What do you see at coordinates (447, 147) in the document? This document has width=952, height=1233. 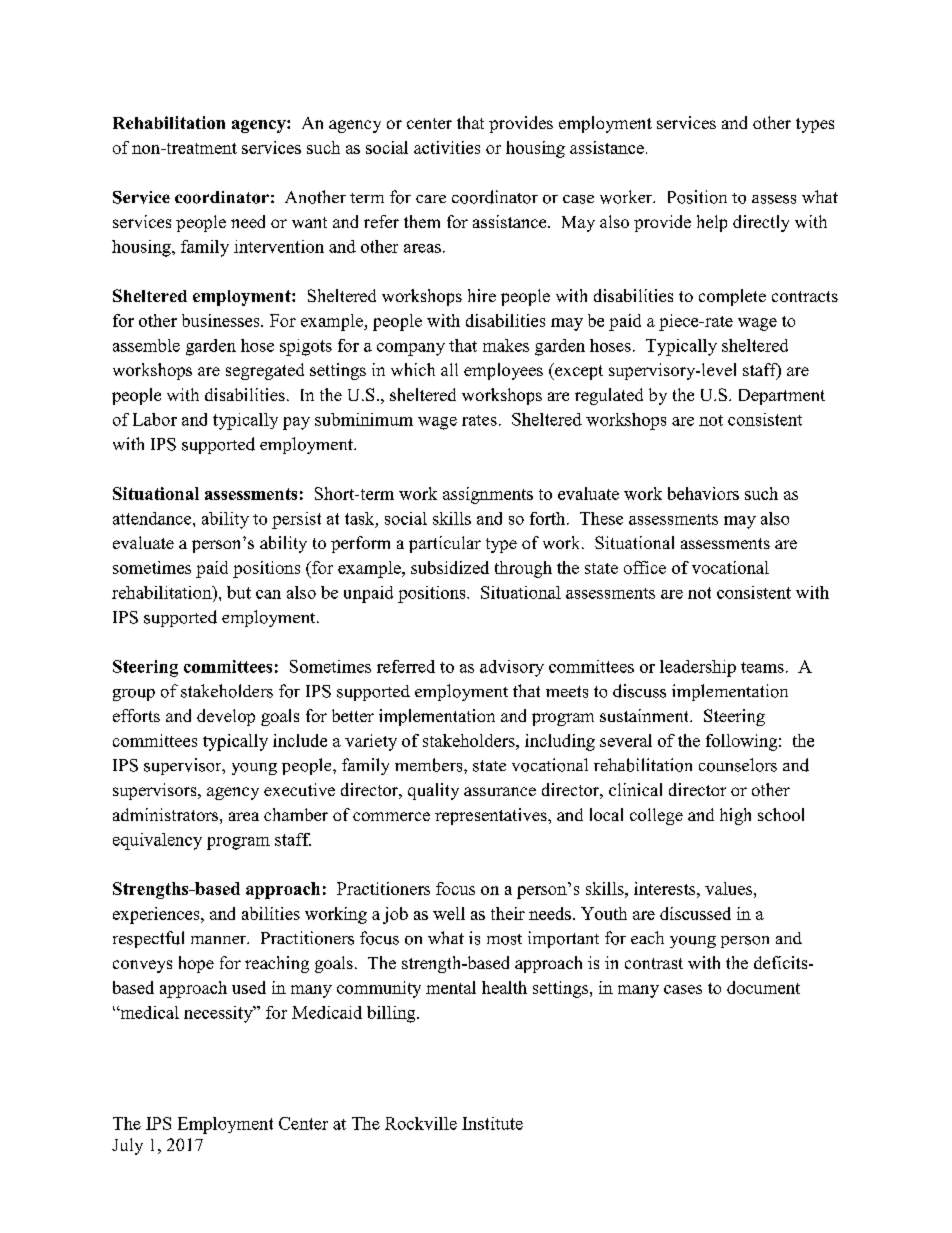 I see `activities` at bounding box center [447, 147].
